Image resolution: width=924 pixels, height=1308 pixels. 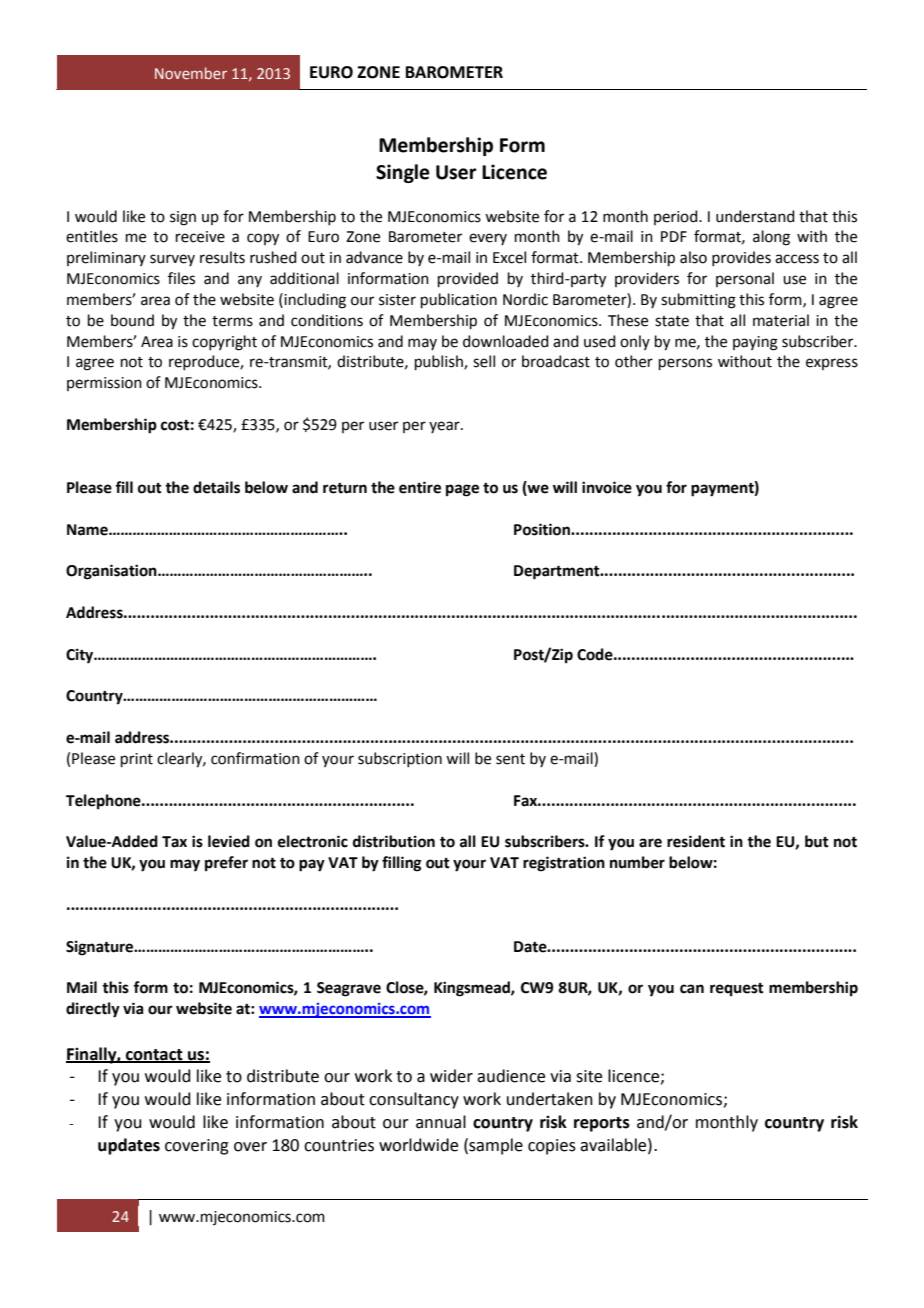 I want to click on November, so click(x=191, y=73).
